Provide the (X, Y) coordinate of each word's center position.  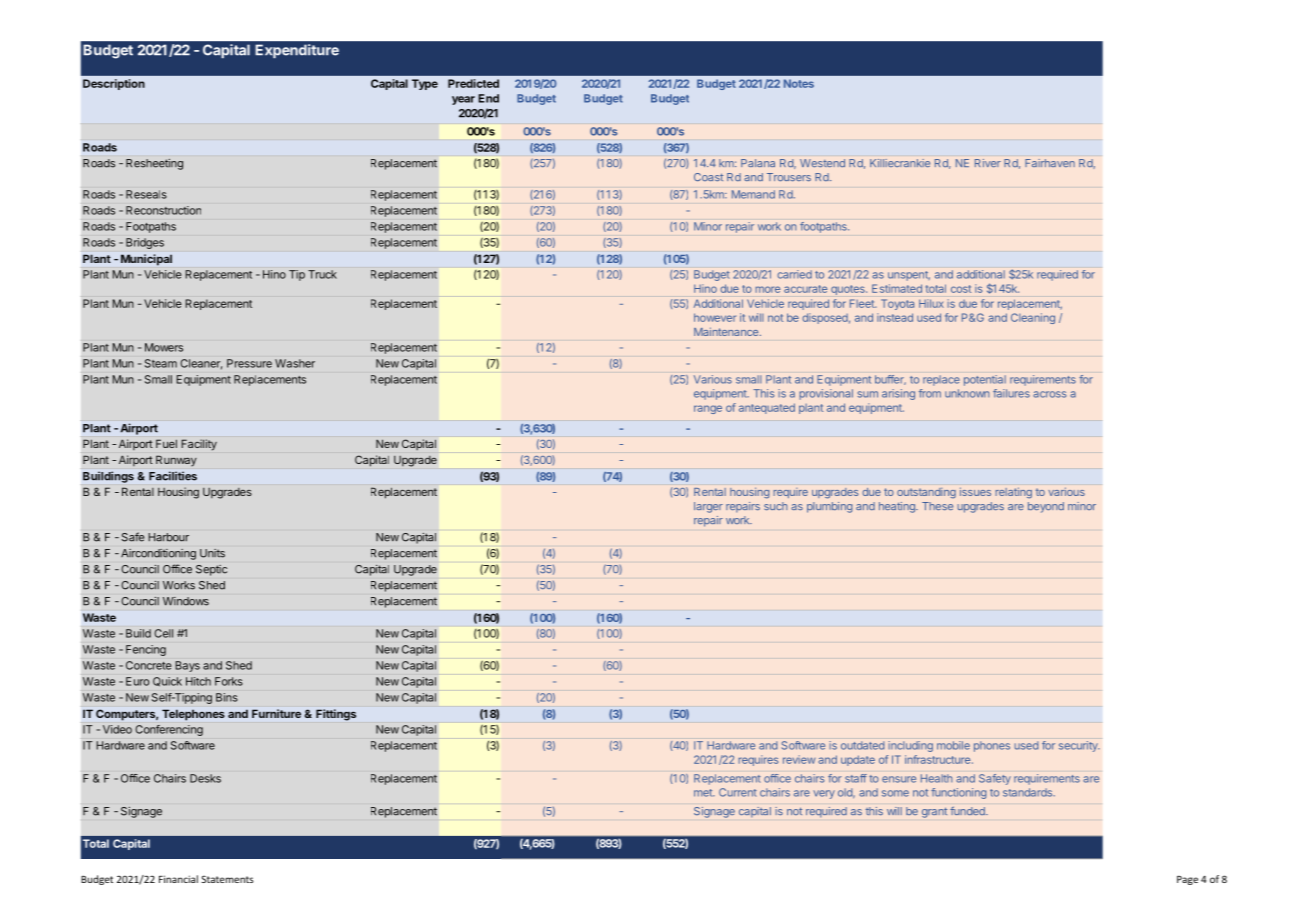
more (768, 289)
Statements (227, 879)
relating (1014, 493)
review (799, 759)
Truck (322, 274)
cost (961, 289)
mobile (953, 745)
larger (708, 507)
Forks (229, 681)
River (988, 163)
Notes (799, 83)
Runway (176, 460)
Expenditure (297, 51)
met (704, 793)
